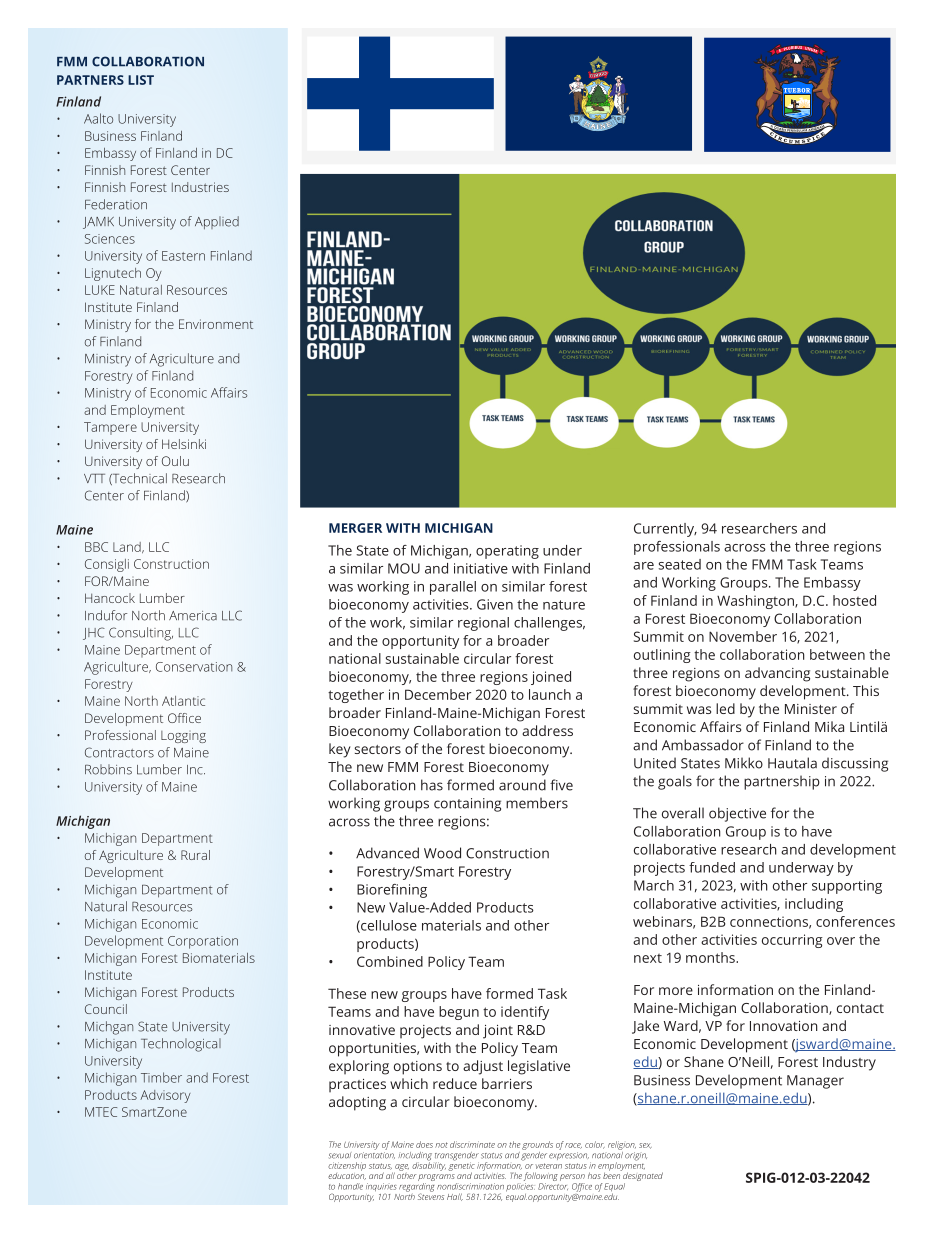  Describe the element at coordinates (507, 552) in the screenshot. I see `operating` at that location.
